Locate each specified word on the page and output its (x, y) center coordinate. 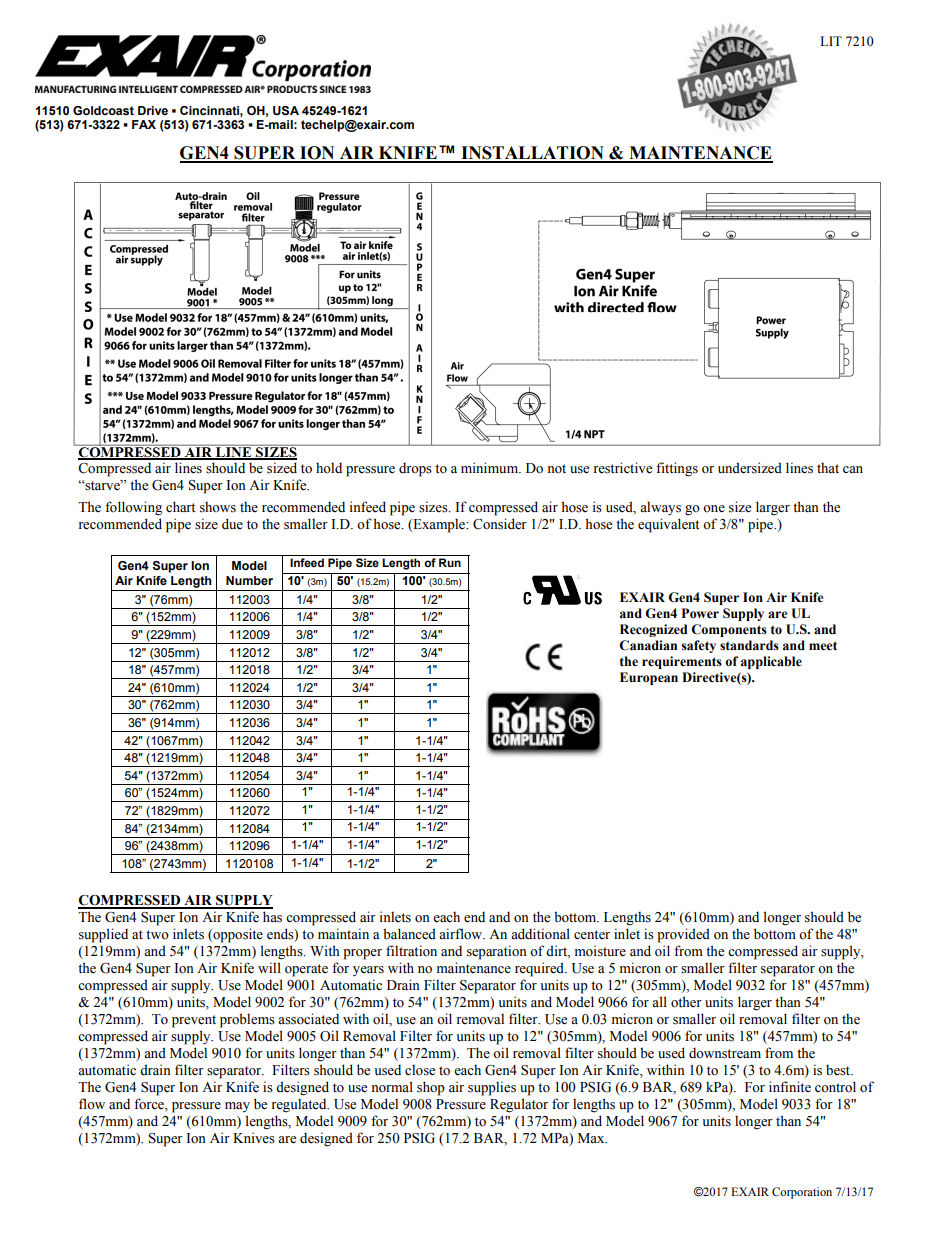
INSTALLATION (532, 154)
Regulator (519, 1105)
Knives (254, 1138)
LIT (831, 41)
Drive (153, 110)
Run (450, 562)
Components (729, 630)
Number (249, 580)
